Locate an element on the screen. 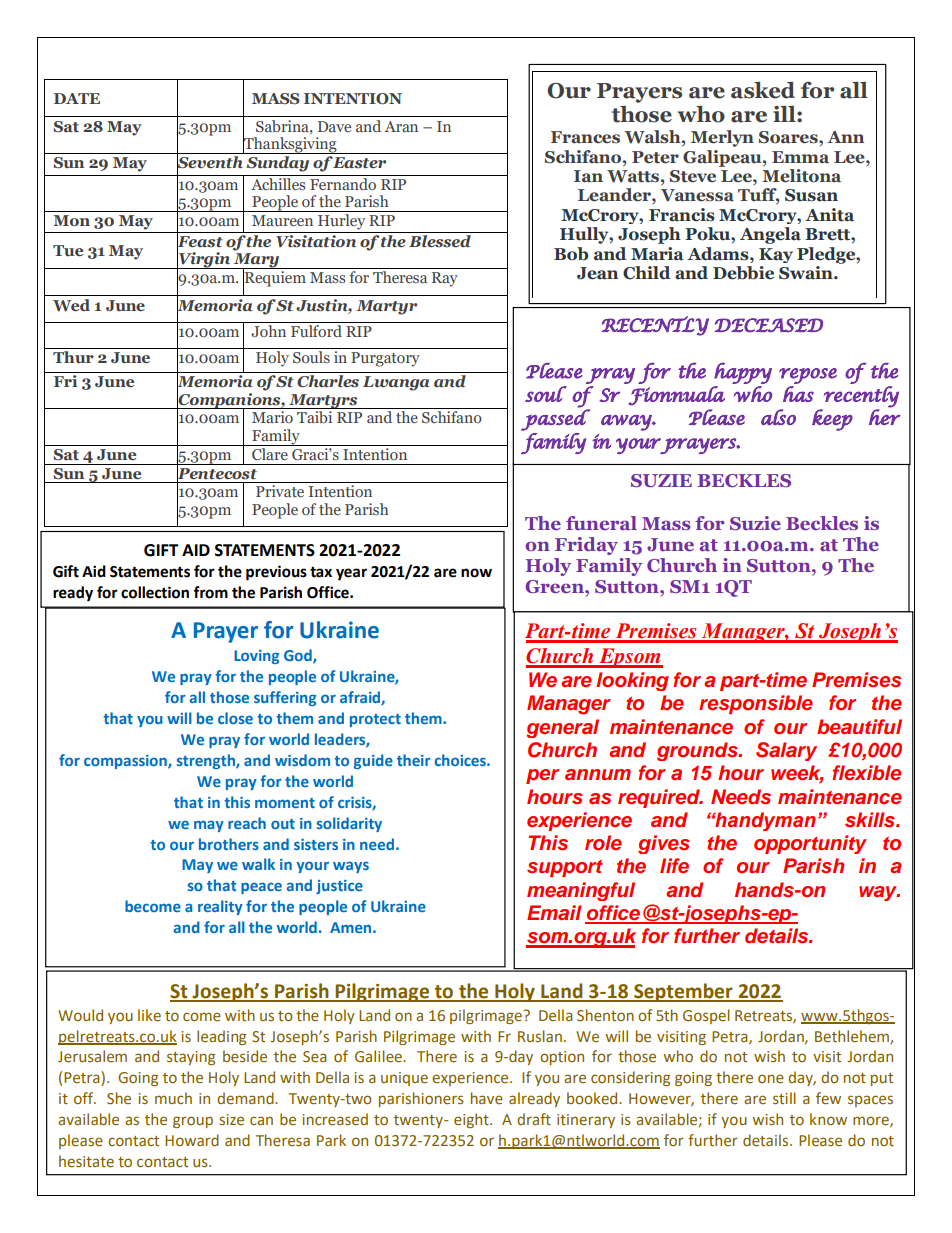  Wed is located at coordinates (71, 305).
